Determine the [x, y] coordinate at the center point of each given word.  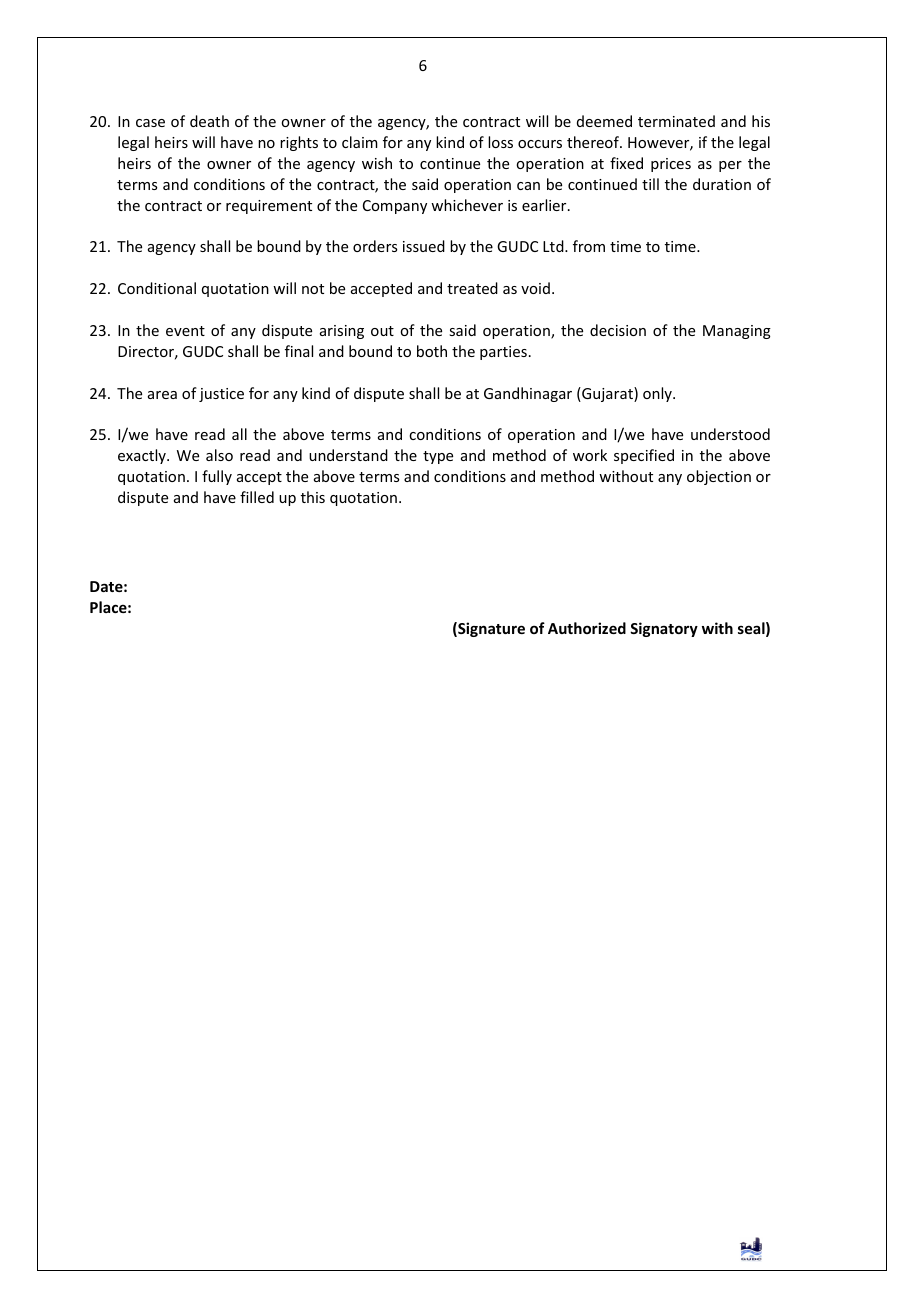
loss [500, 142]
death [209, 121]
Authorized [587, 628]
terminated [676, 121]
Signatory [664, 629]
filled [257, 497]
